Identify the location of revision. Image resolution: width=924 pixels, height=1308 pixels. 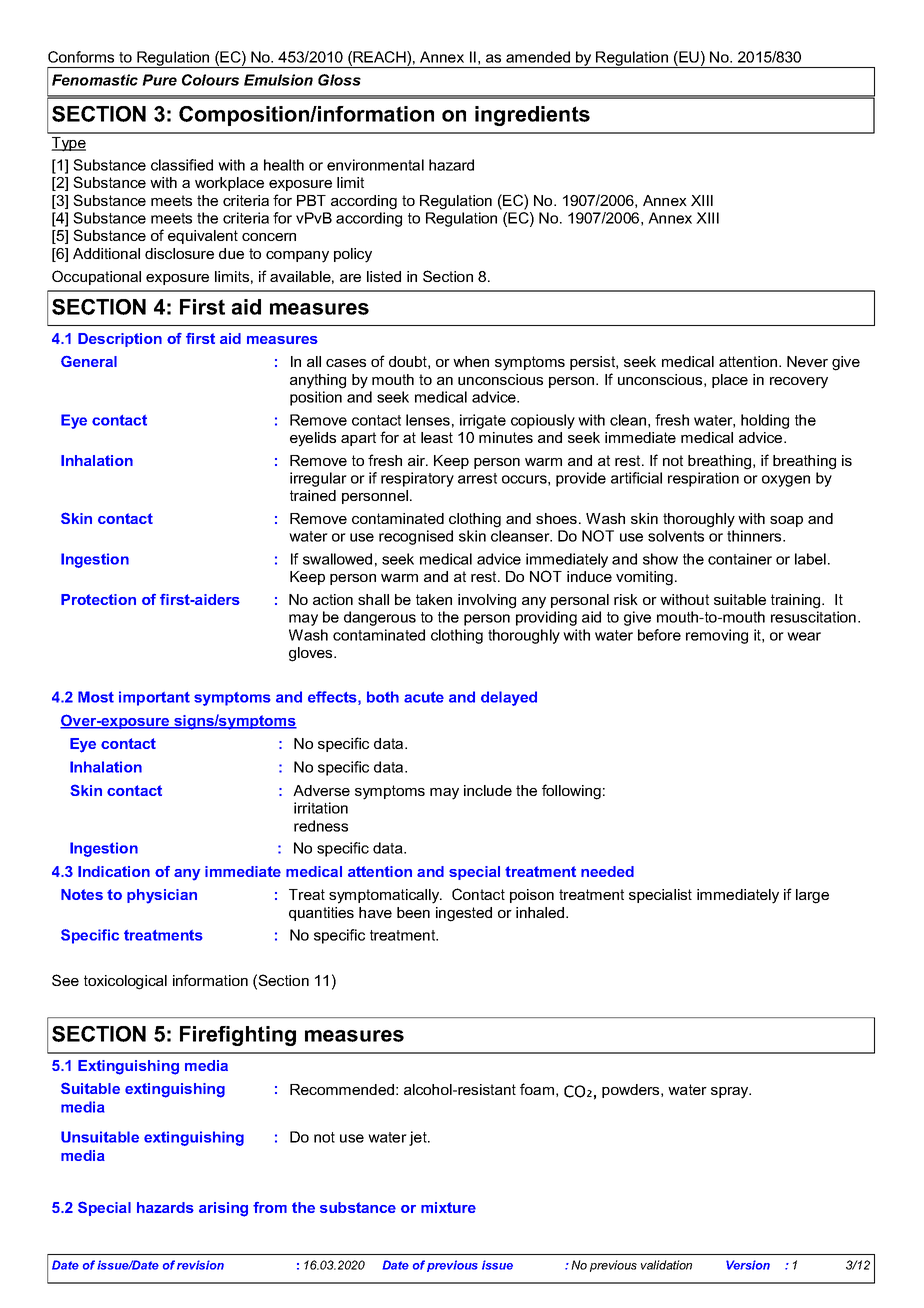
(200, 1265).
